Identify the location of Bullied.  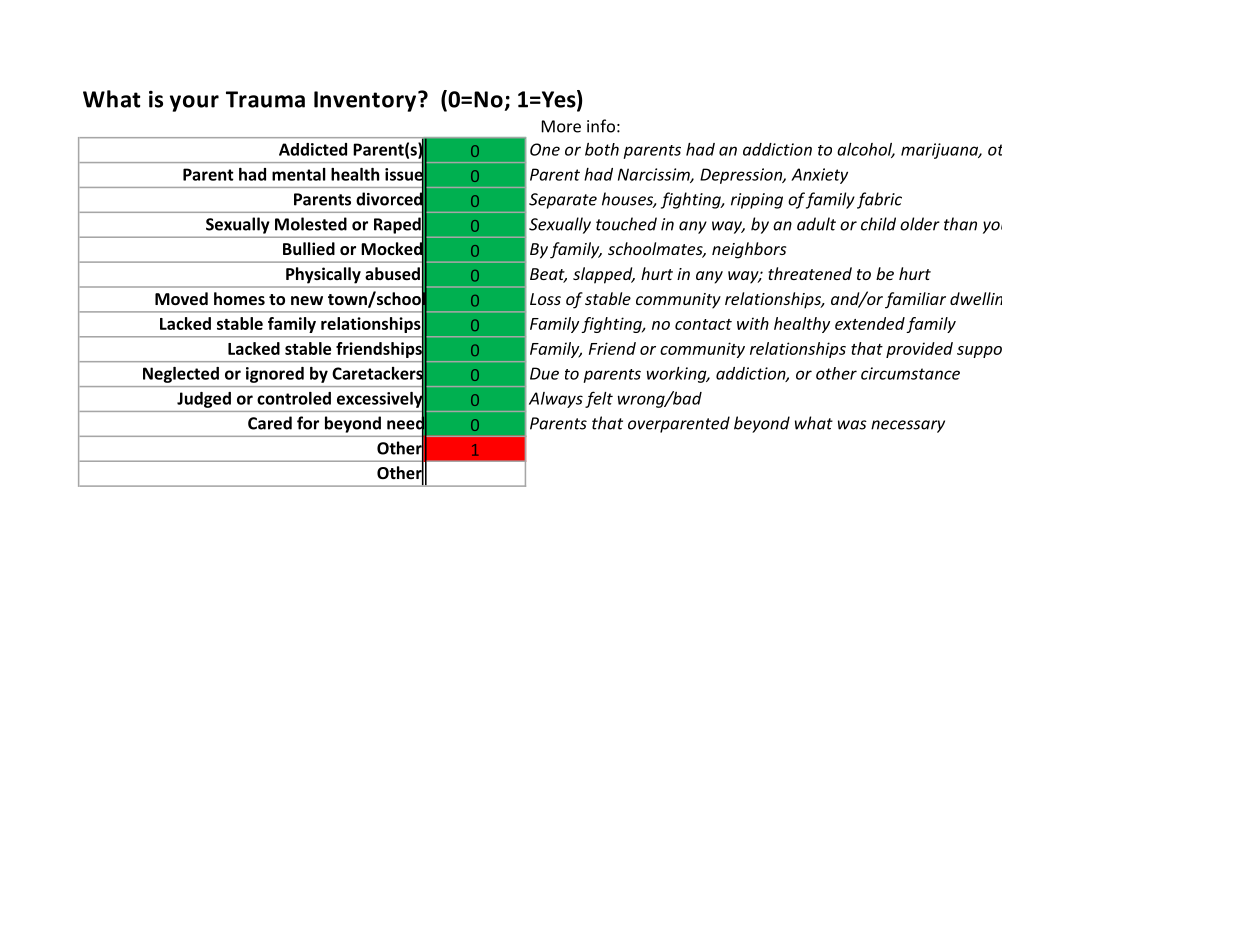
(309, 248).
